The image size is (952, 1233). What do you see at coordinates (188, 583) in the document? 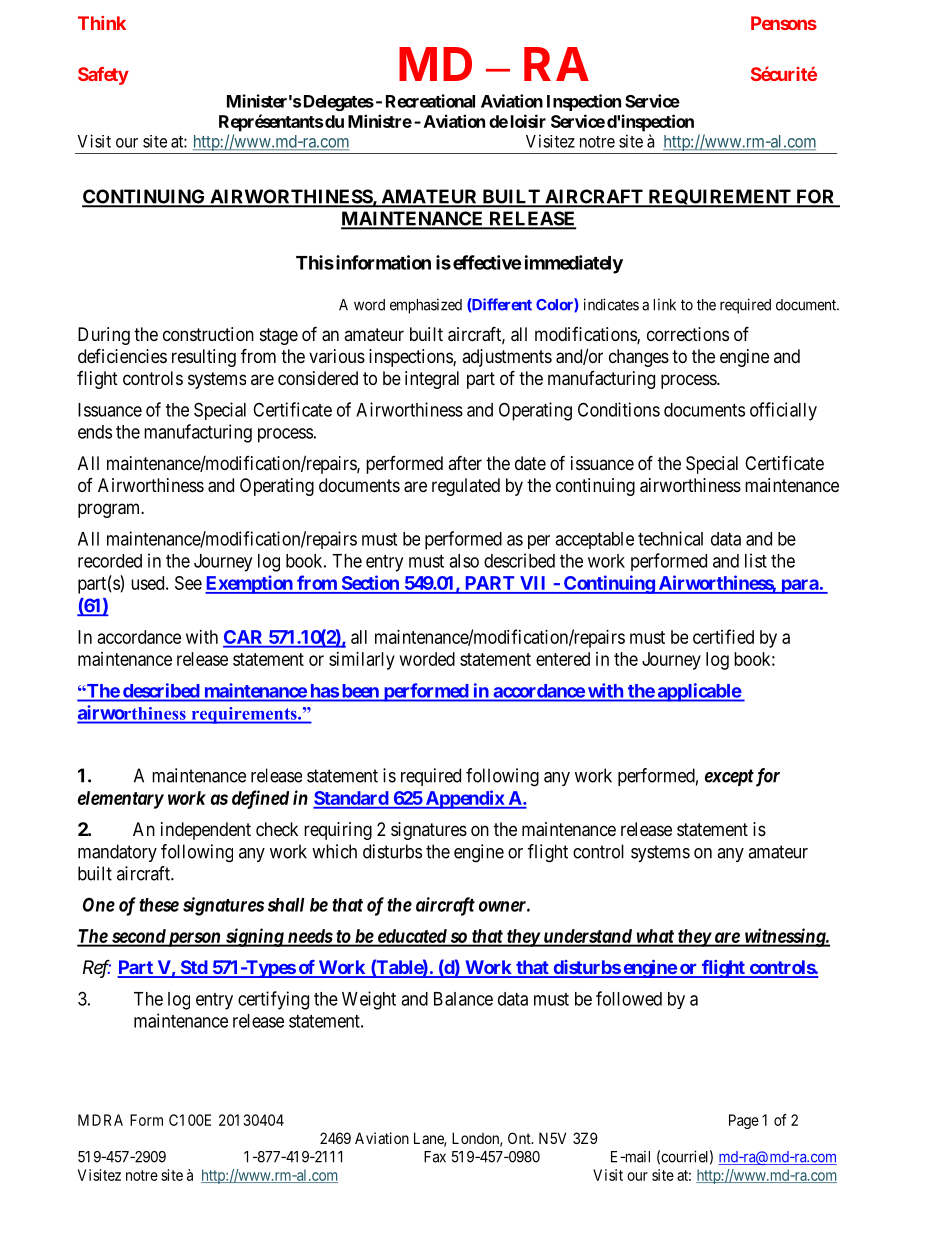
I see `See` at bounding box center [188, 583].
